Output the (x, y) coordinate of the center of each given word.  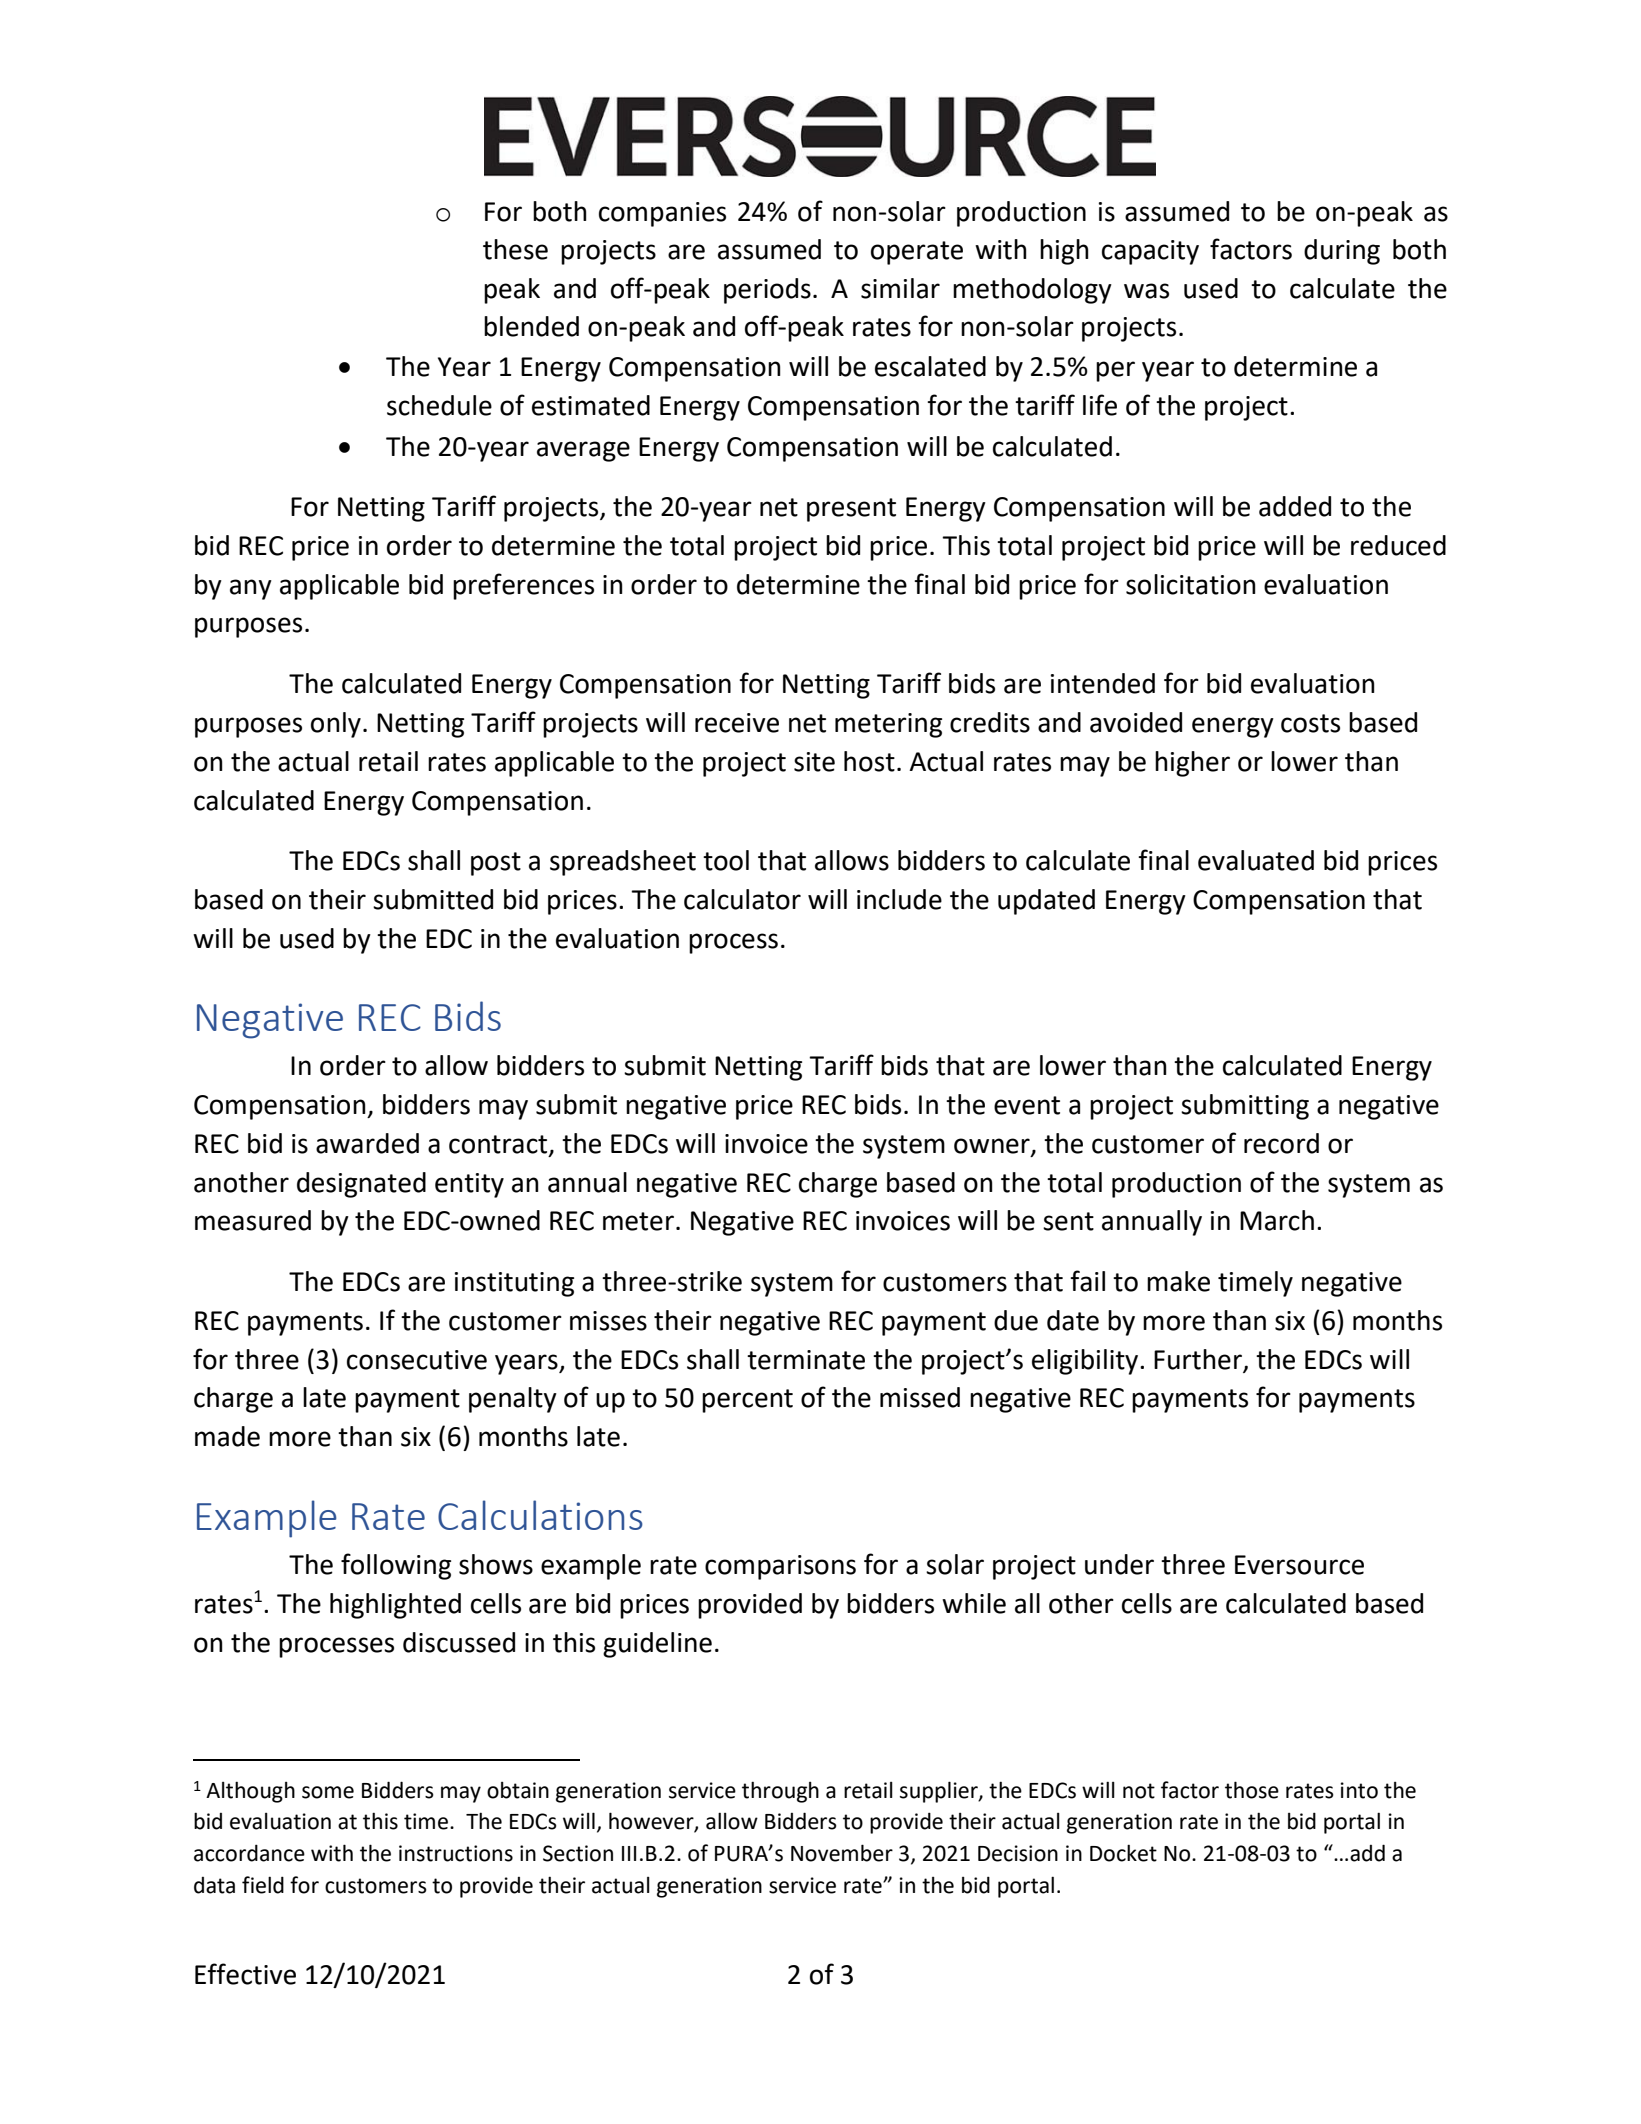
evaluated (1256, 860)
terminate (806, 1360)
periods (767, 291)
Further (1198, 1359)
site (814, 762)
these (515, 249)
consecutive (417, 1360)
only (336, 725)
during (1342, 252)
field (263, 1885)
